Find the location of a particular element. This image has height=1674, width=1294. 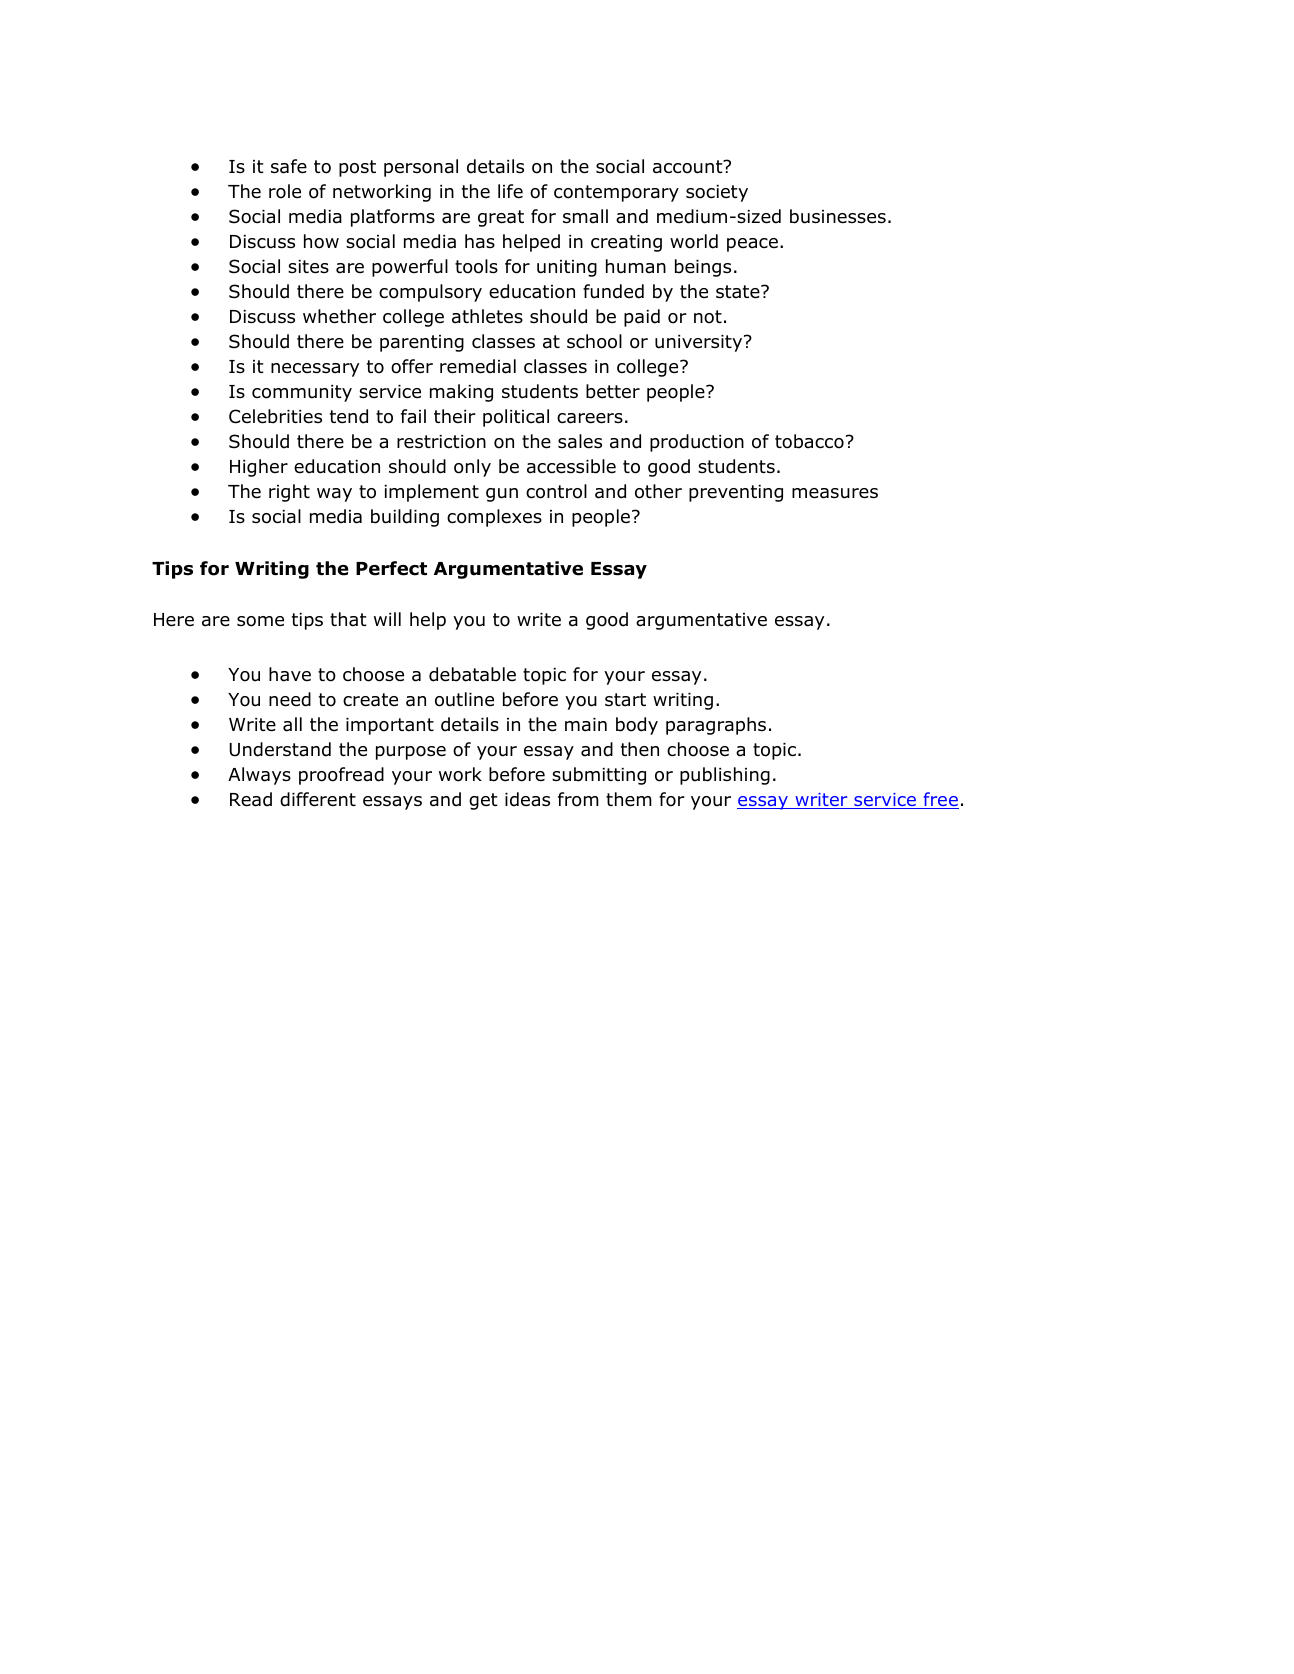

Perfect is located at coordinates (391, 568).
